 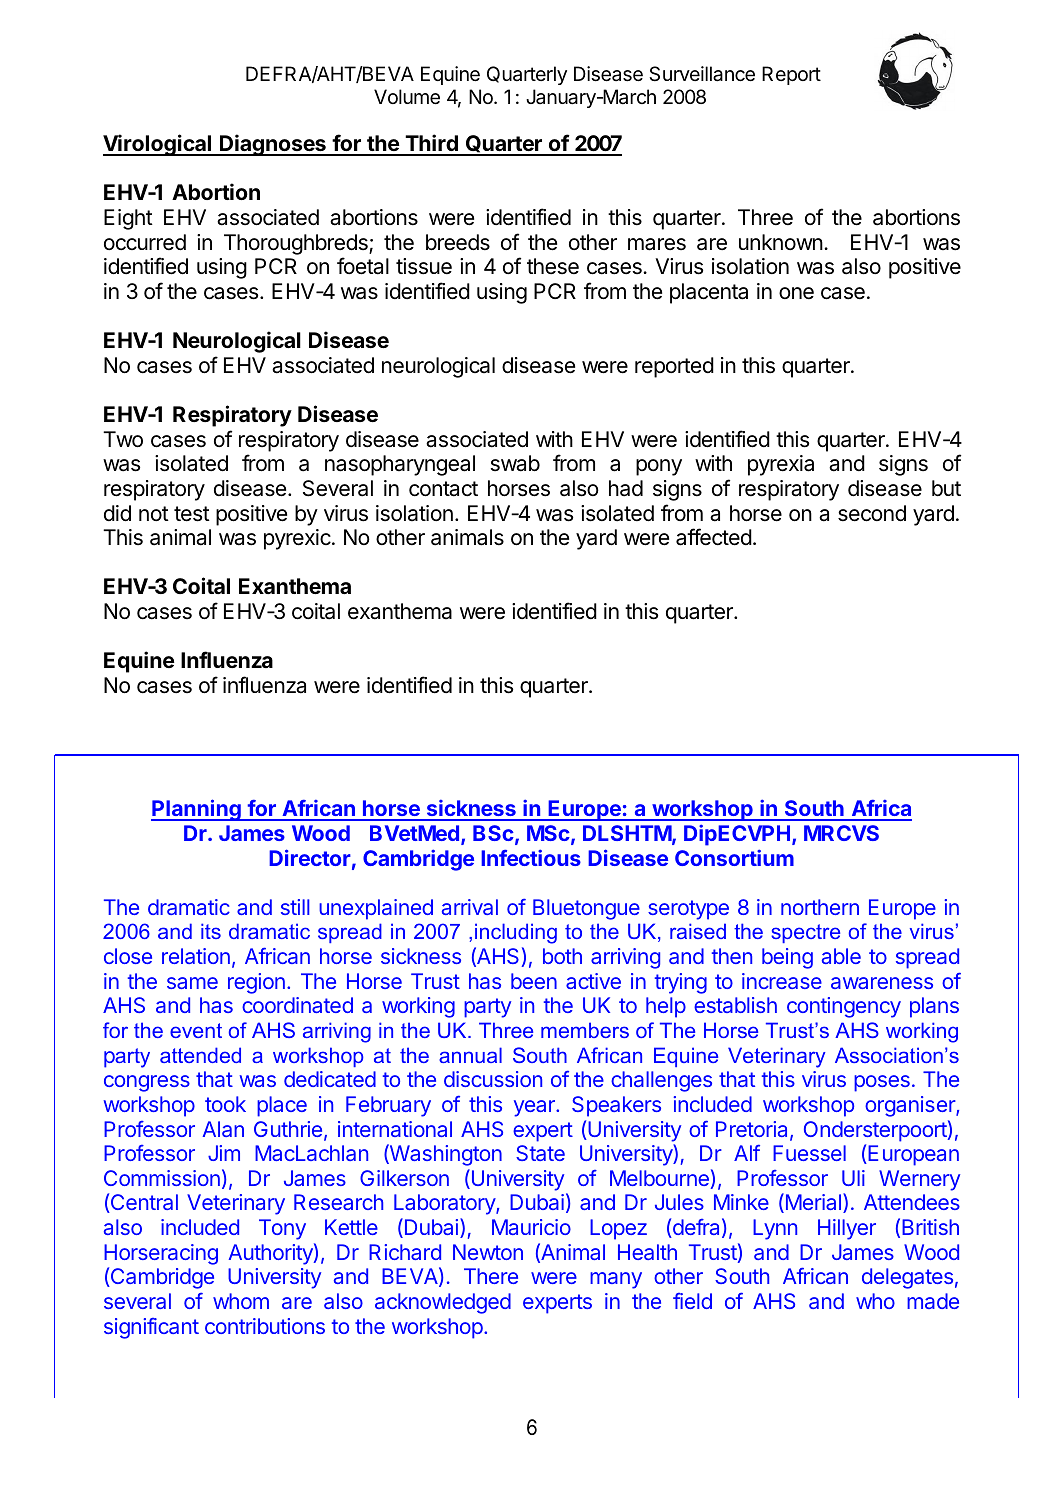 What do you see at coordinates (241, 1301) in the page?
I see `whom` at bounding box center [241, 1301].
